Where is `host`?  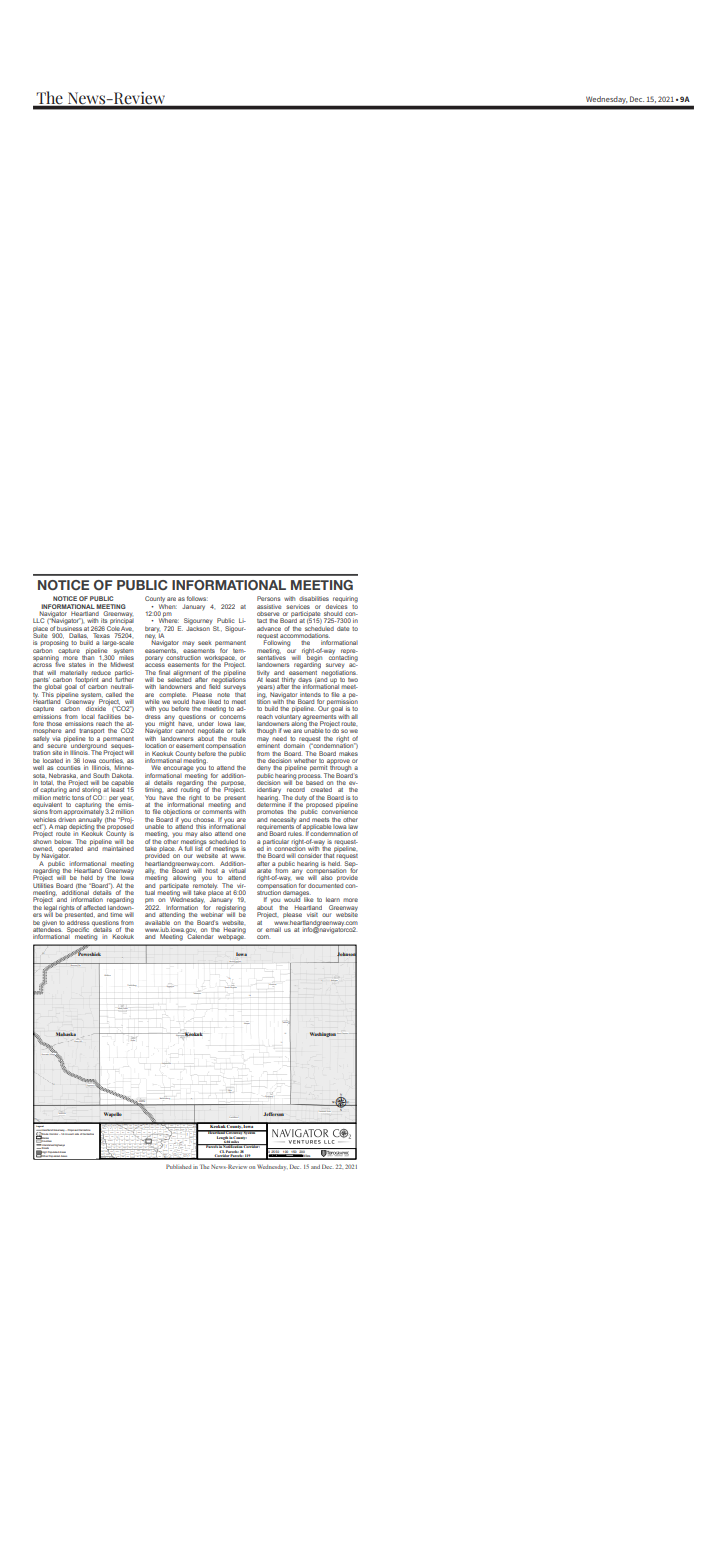
host is located at coordinates (211, 871).
